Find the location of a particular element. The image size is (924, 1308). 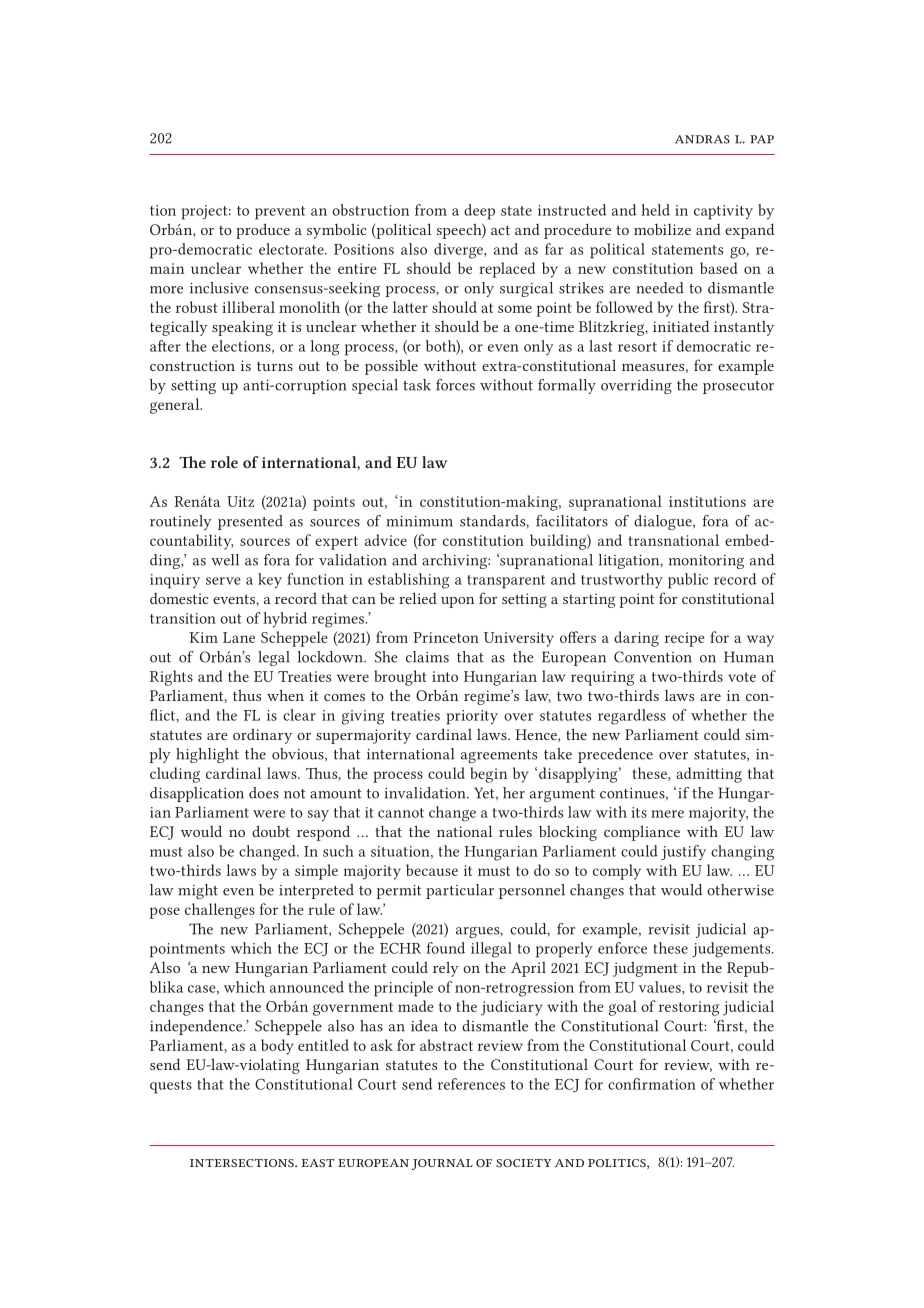

Princeton is located at coordinates (446, 637).
